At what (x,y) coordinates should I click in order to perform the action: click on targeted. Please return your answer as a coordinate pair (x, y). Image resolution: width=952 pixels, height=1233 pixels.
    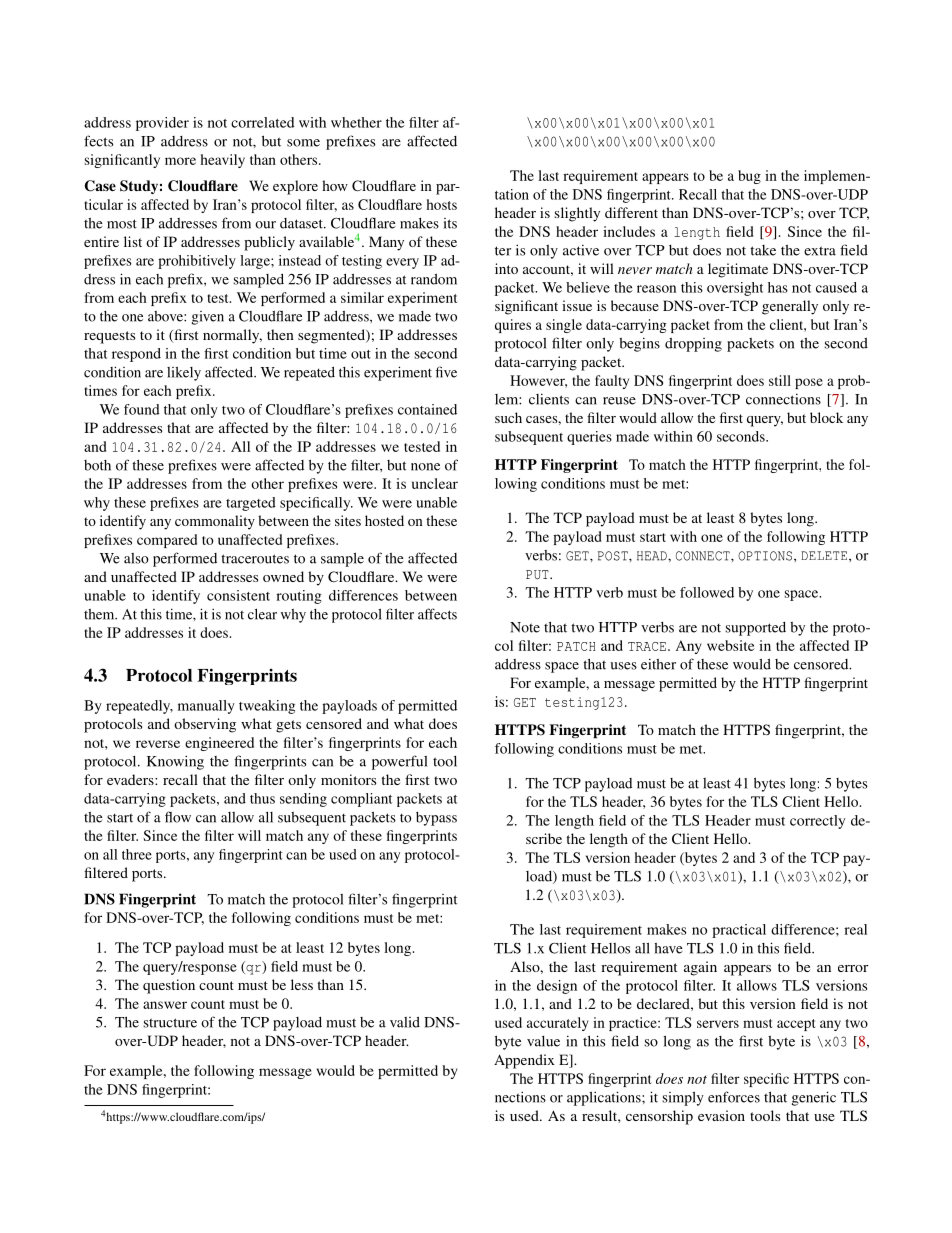
    Looking at the image, I should click on (251, 504).
